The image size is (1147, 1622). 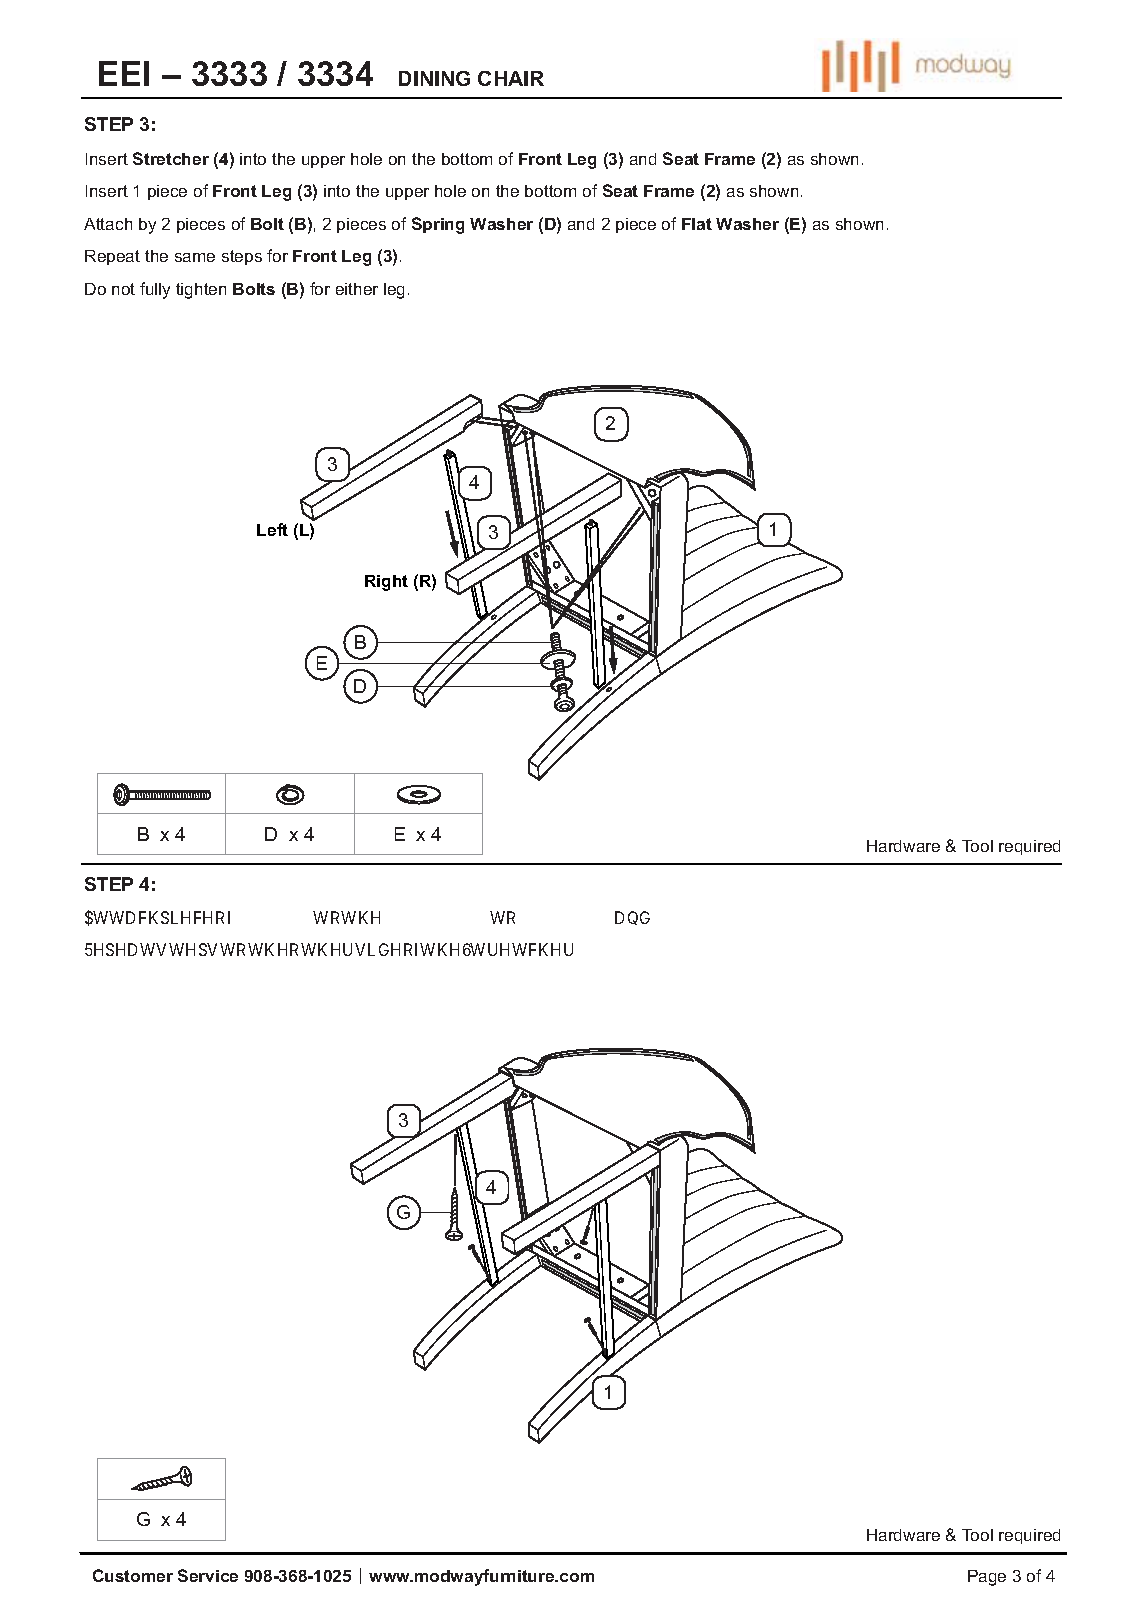 I want to click on Page, so click(x=987, y=1578).
